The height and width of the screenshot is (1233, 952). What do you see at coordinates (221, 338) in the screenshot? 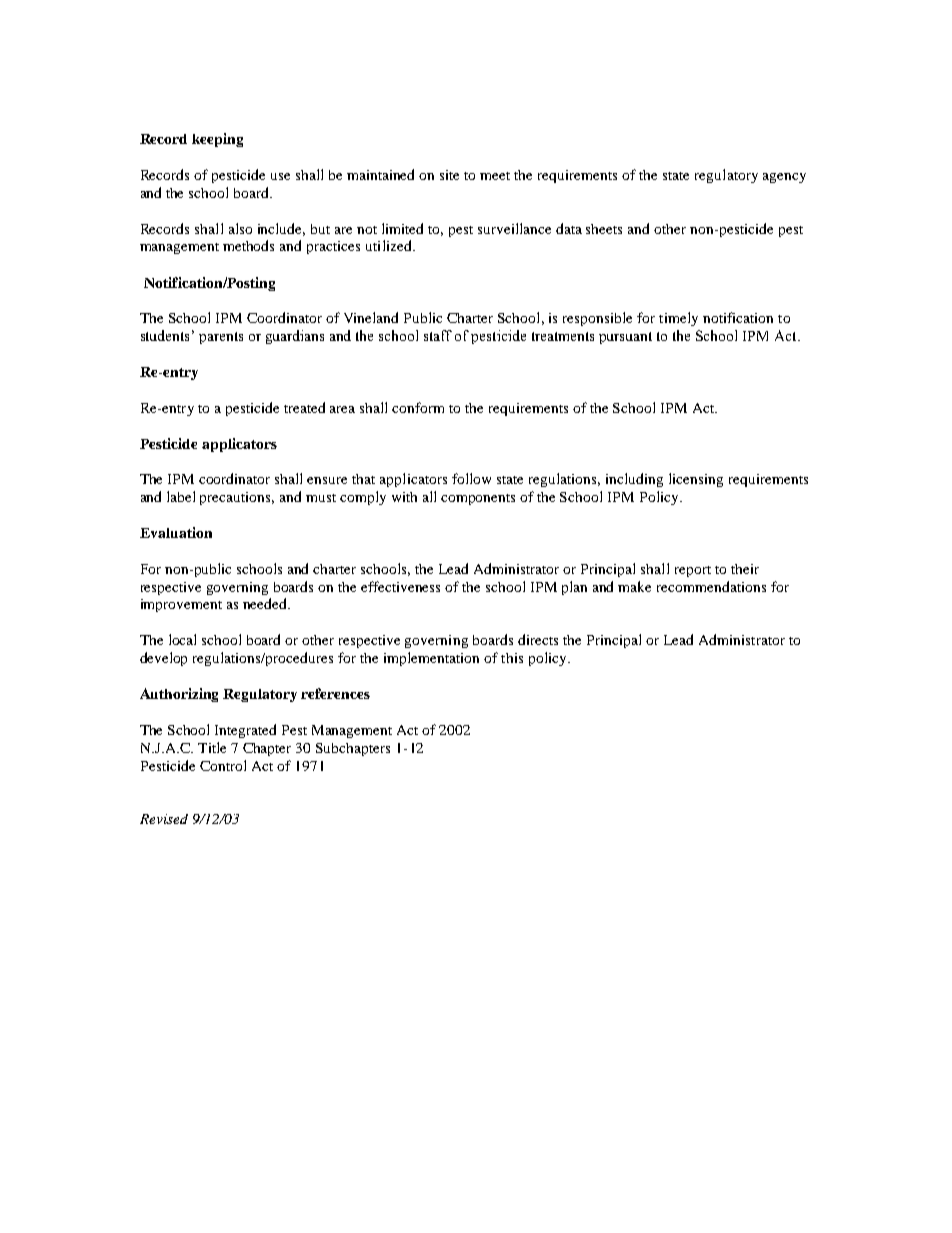
I see `parents` at bounding box center [221, 338].
